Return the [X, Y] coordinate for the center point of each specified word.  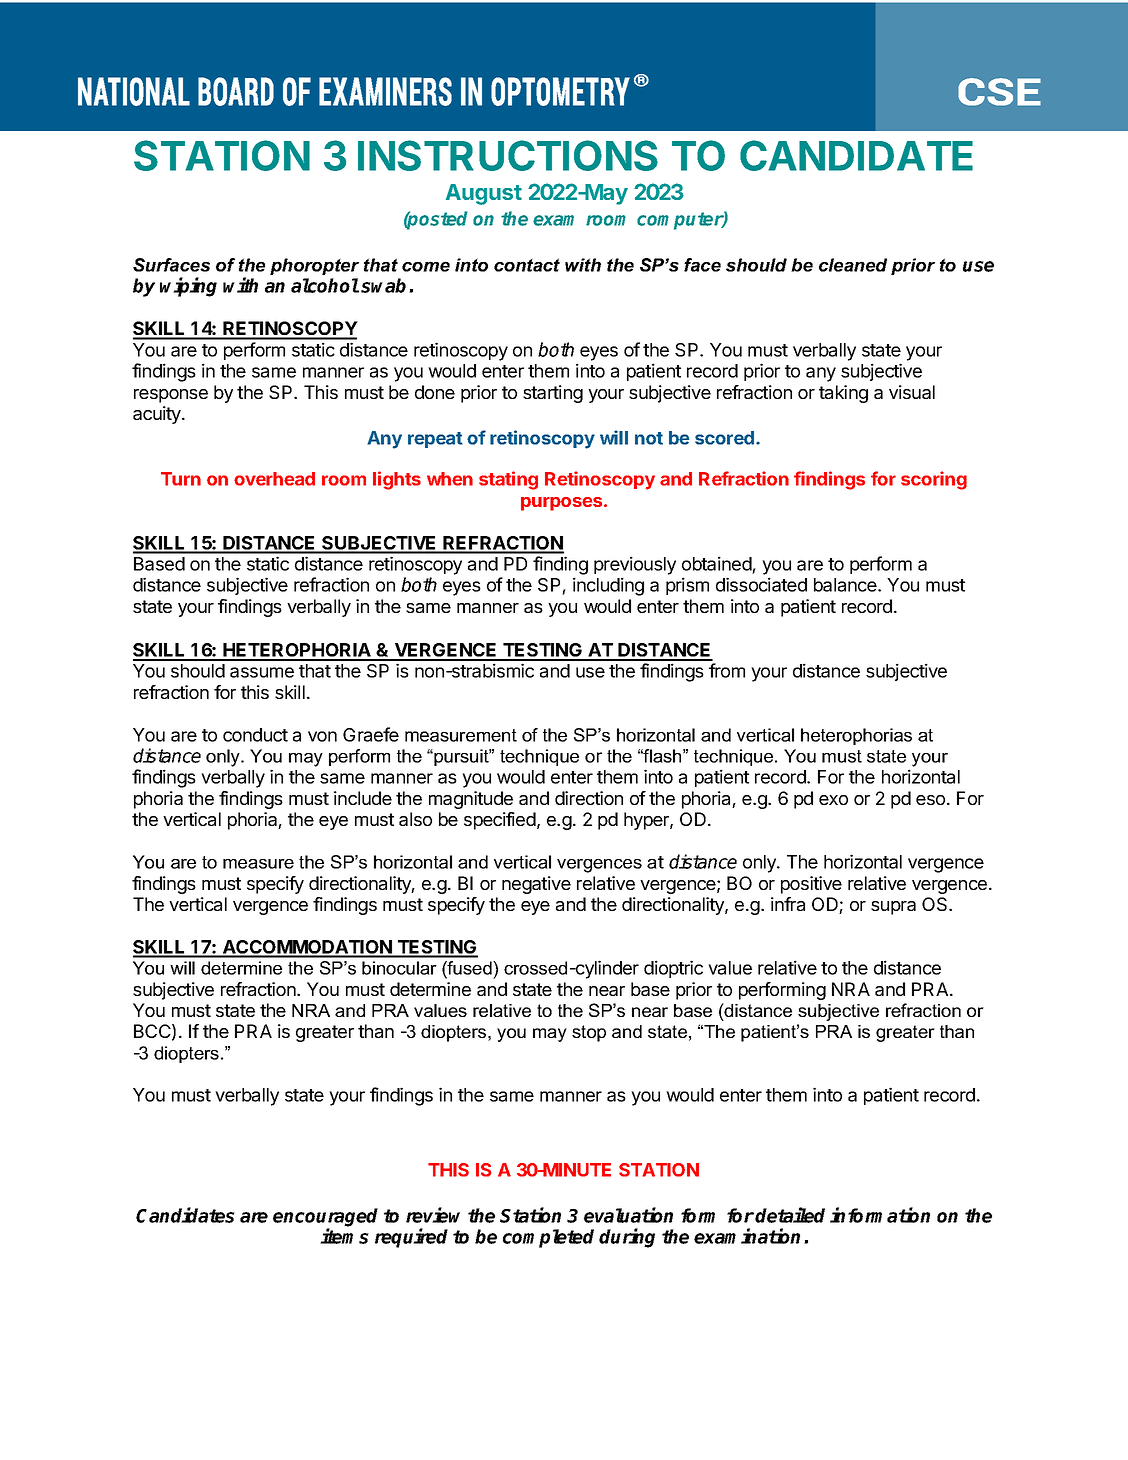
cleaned [853, 265]
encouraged [325, 1218]
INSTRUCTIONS [508, 155]
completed [548, 1238]
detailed [790, 1215]
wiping [188, 287]
